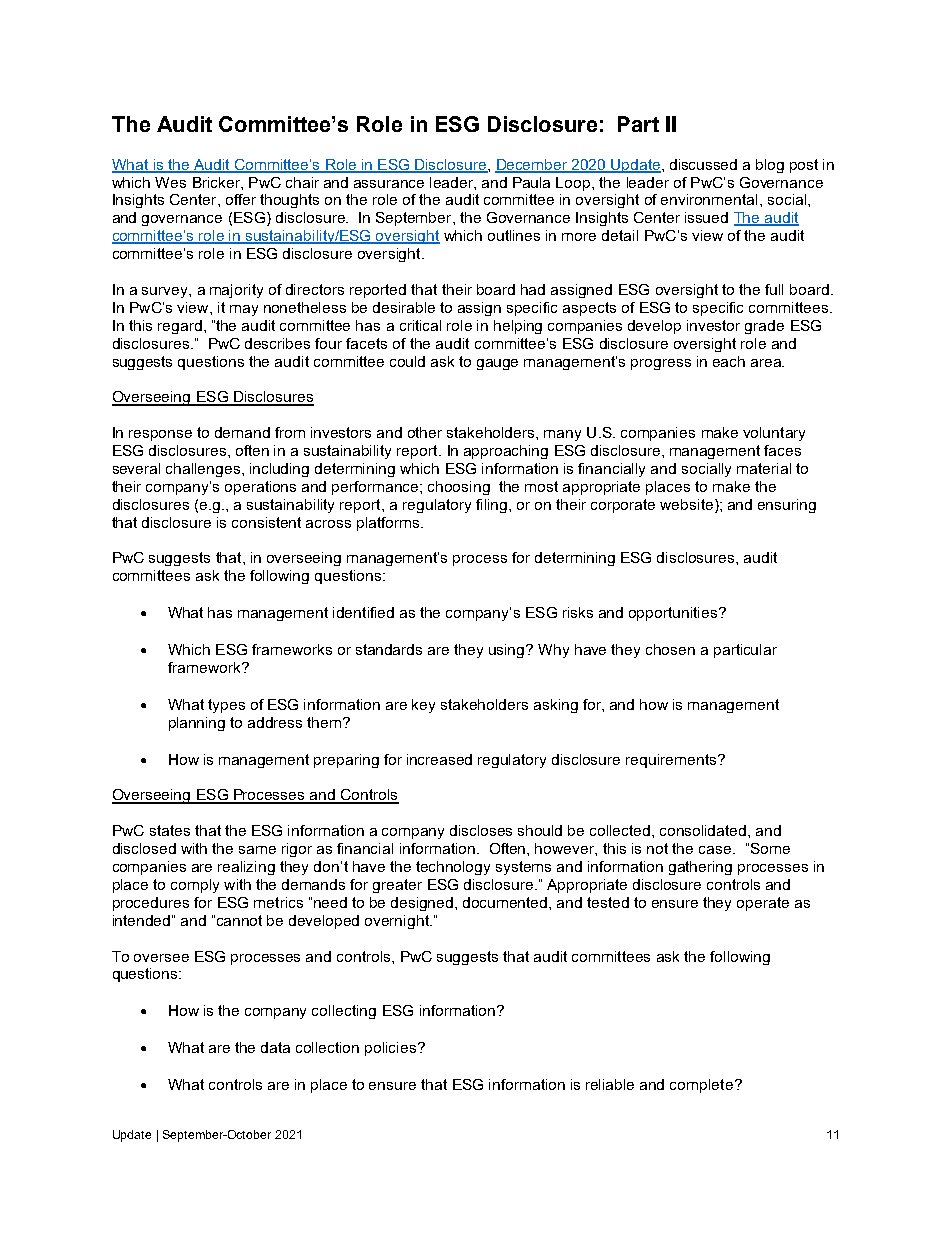 The height and width of the document is (1233, 952). Describe the element at coordinates (508, 651) in the document. I see `using` at that location.
